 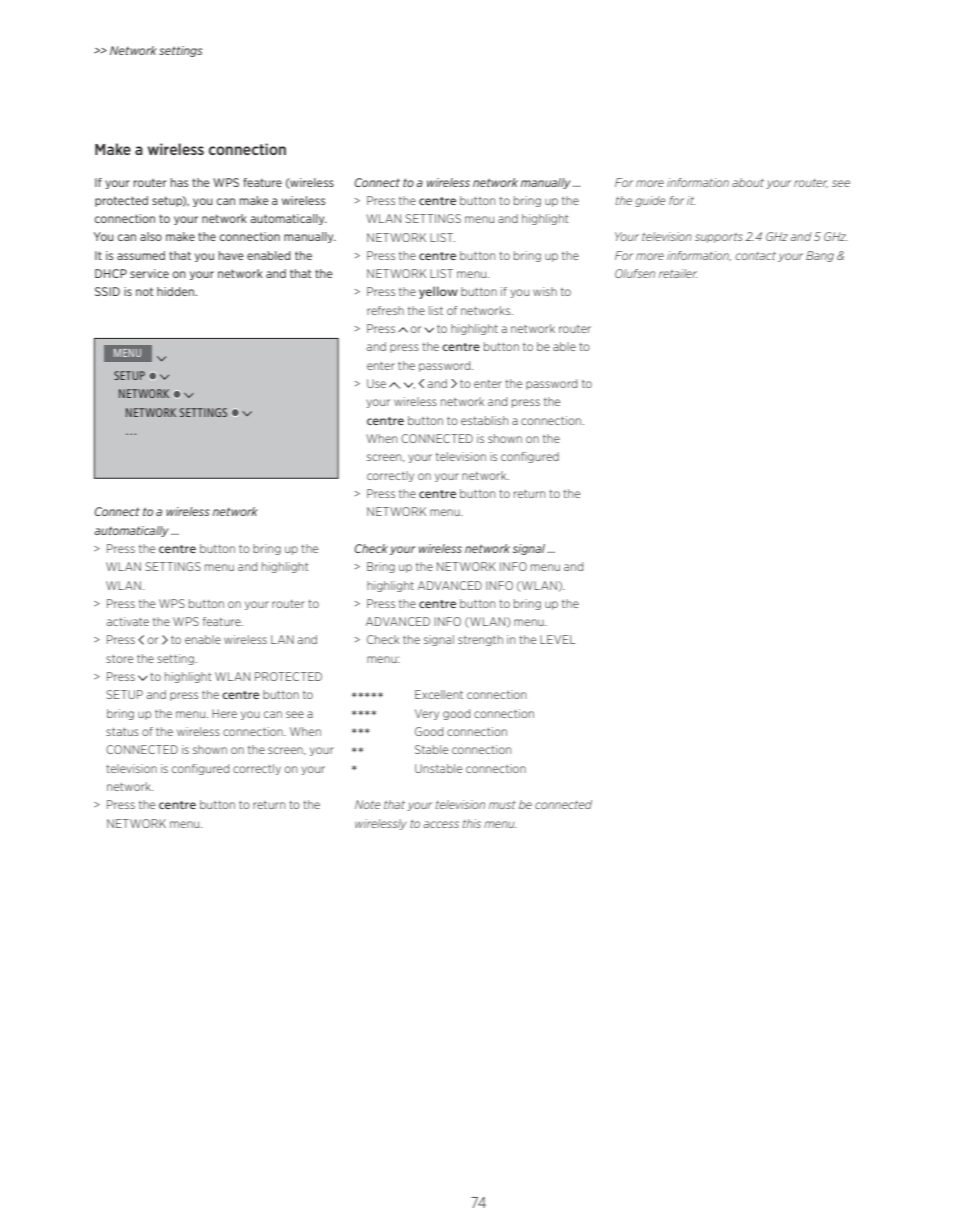 What do you see at coordinates (368, 804) in the image?
I see `Note` at bounding box center [368, 804].
